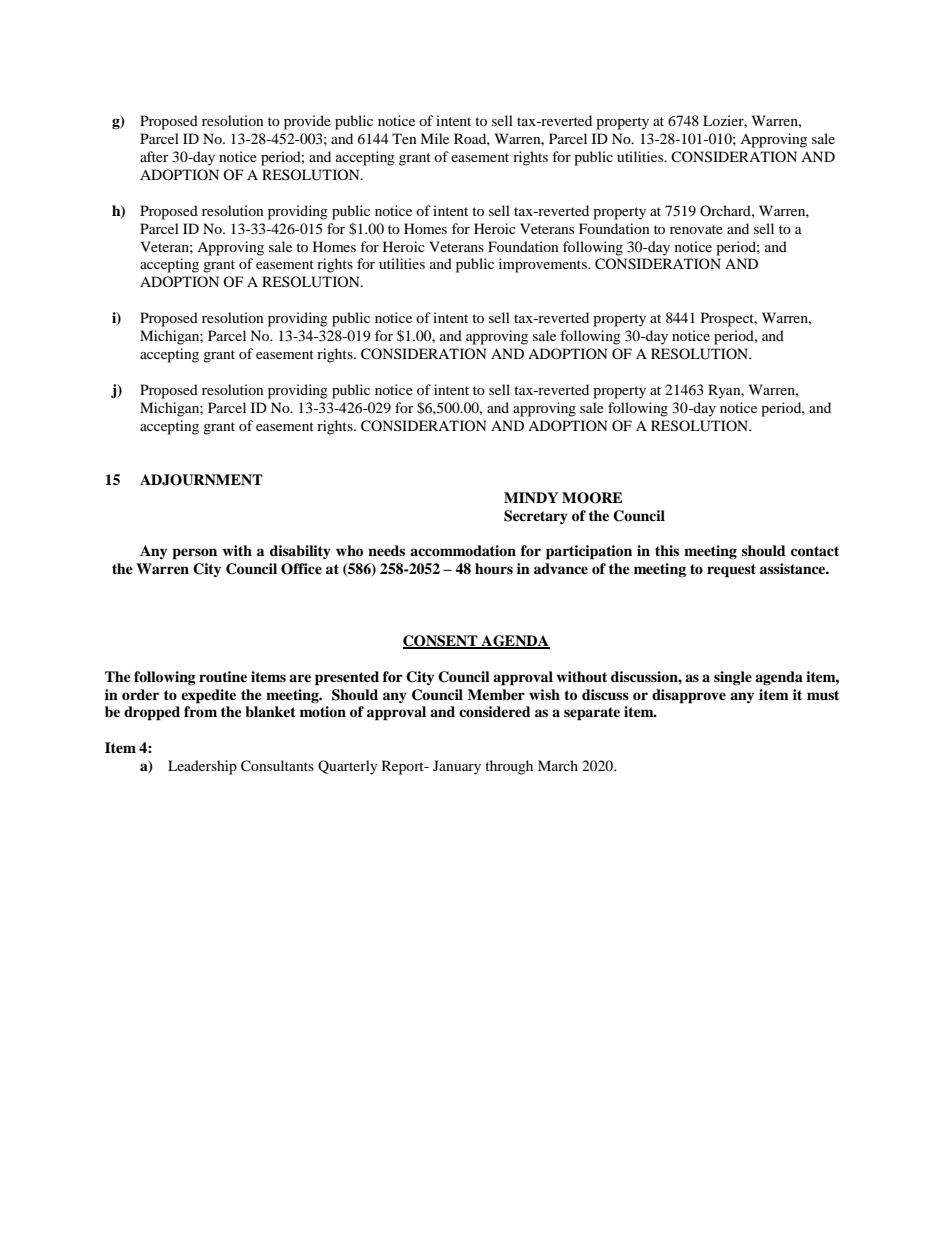 The height and width of the image is (1233, 952). I want to click on ADJOURNMENT, so click(201, 480).
